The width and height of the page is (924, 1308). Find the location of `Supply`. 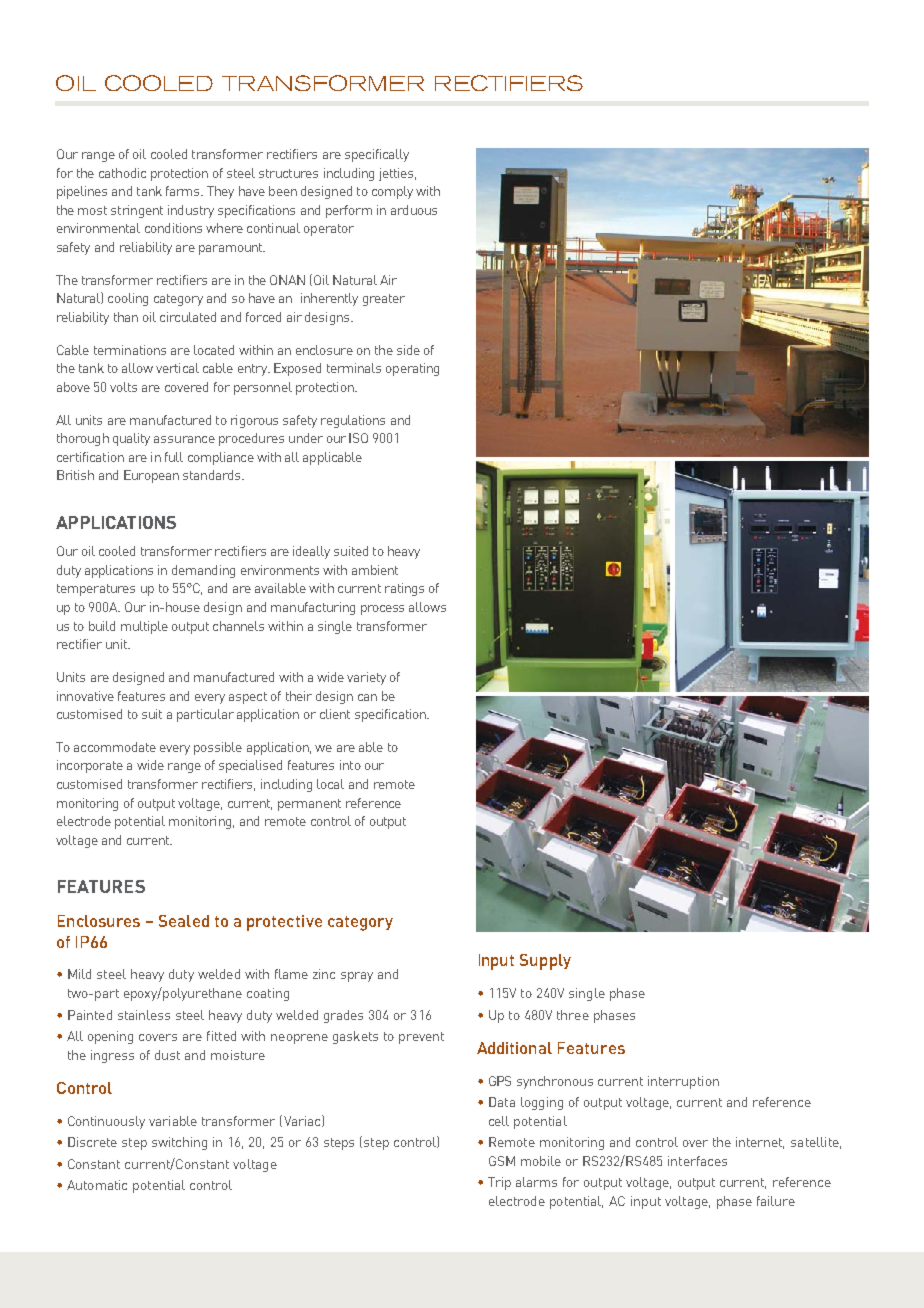

Supply is located at coordinates (545, 962).
